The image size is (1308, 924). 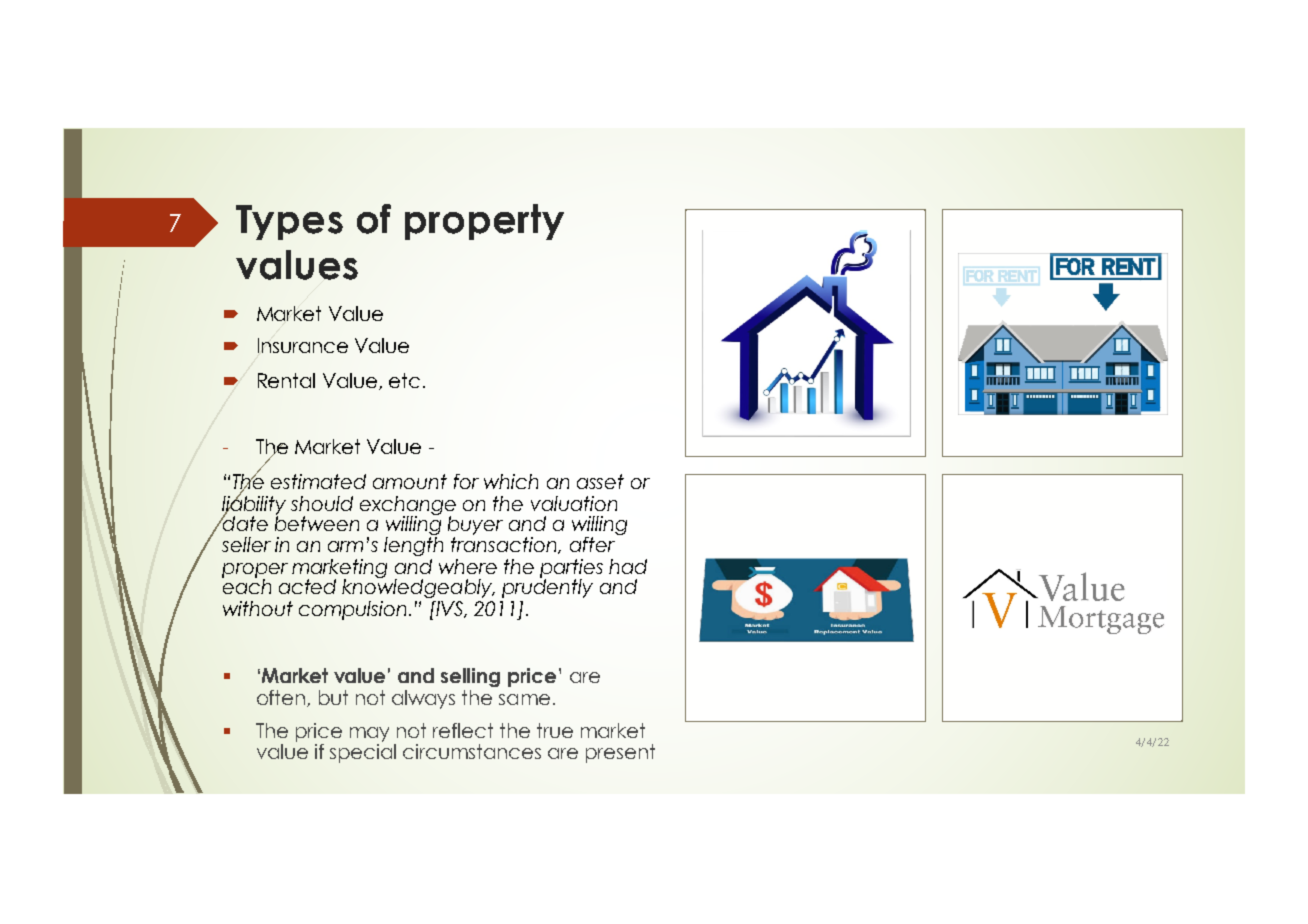 What do you see at coordinates (600, 481) in the screenshot?
I see `asset` at bounding box center [600, 481].
